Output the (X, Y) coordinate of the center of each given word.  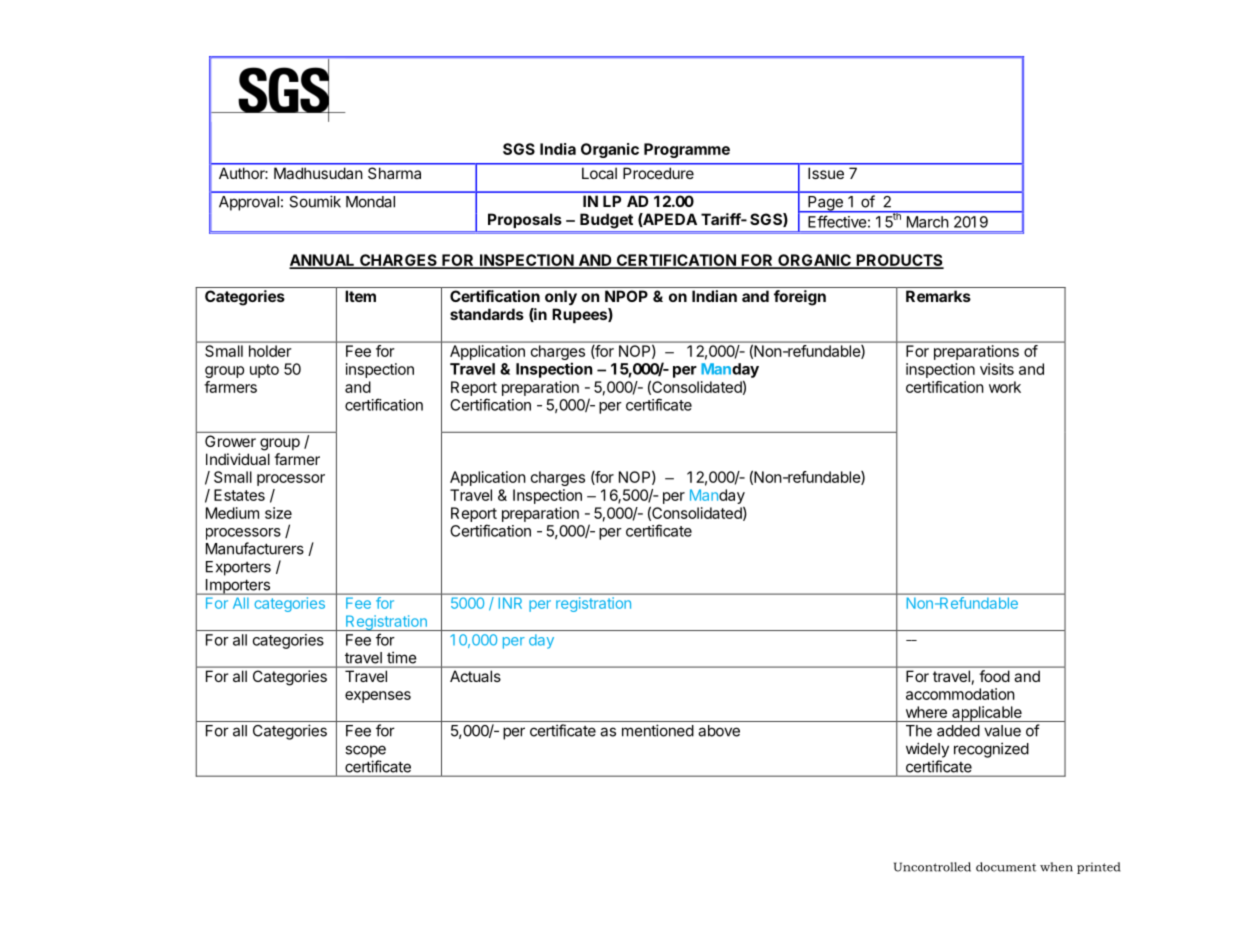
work (1005, 387)
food (994, 676)
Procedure (658, 173)
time (401, 658)
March (927, 222)
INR (510, 603)
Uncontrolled (932, 867)
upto (264, 371)
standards (487, 314)
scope (365, 751)
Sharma (394, 173)
